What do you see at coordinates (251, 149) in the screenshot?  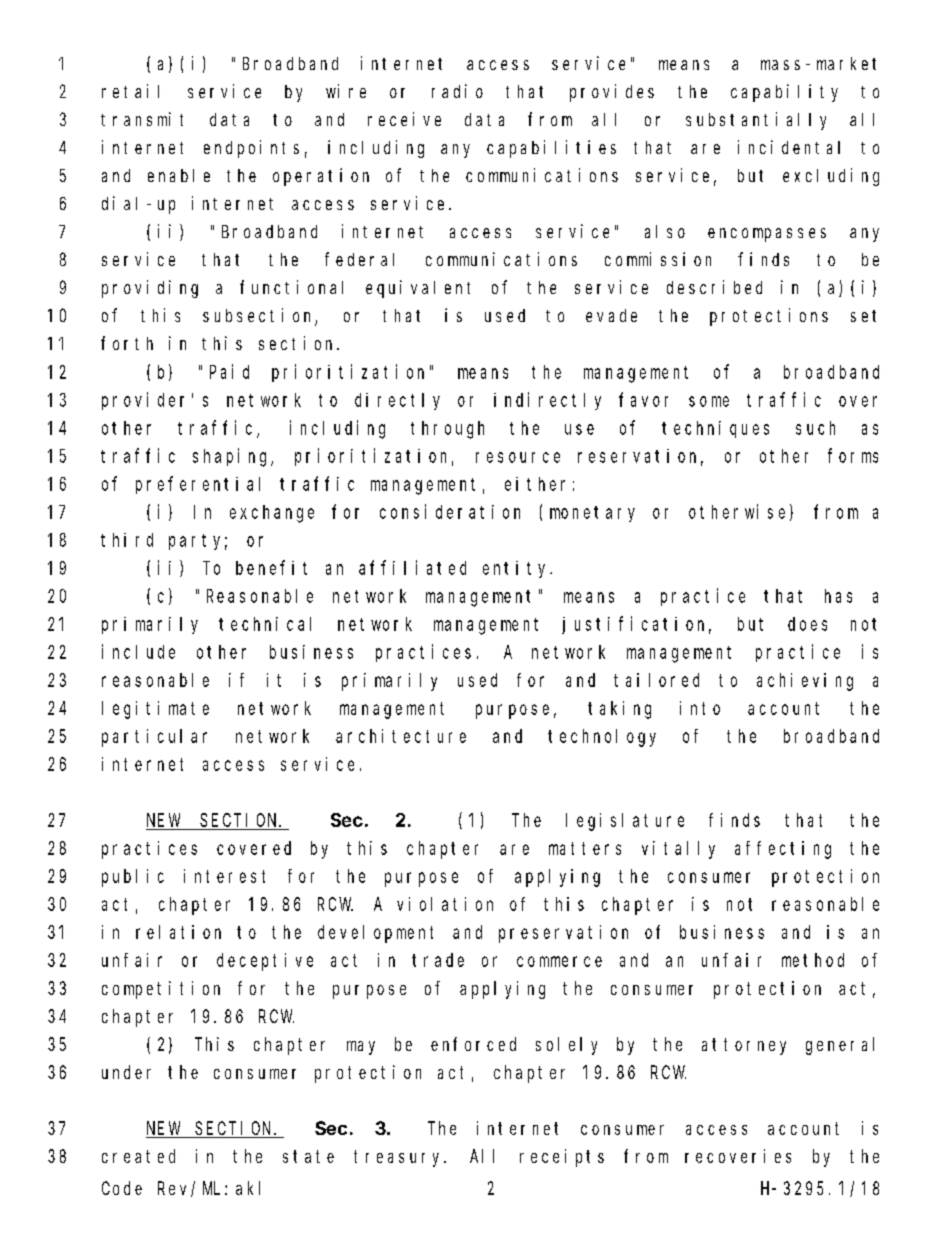 I see `endpoints` at bounding box center [251, 149].
